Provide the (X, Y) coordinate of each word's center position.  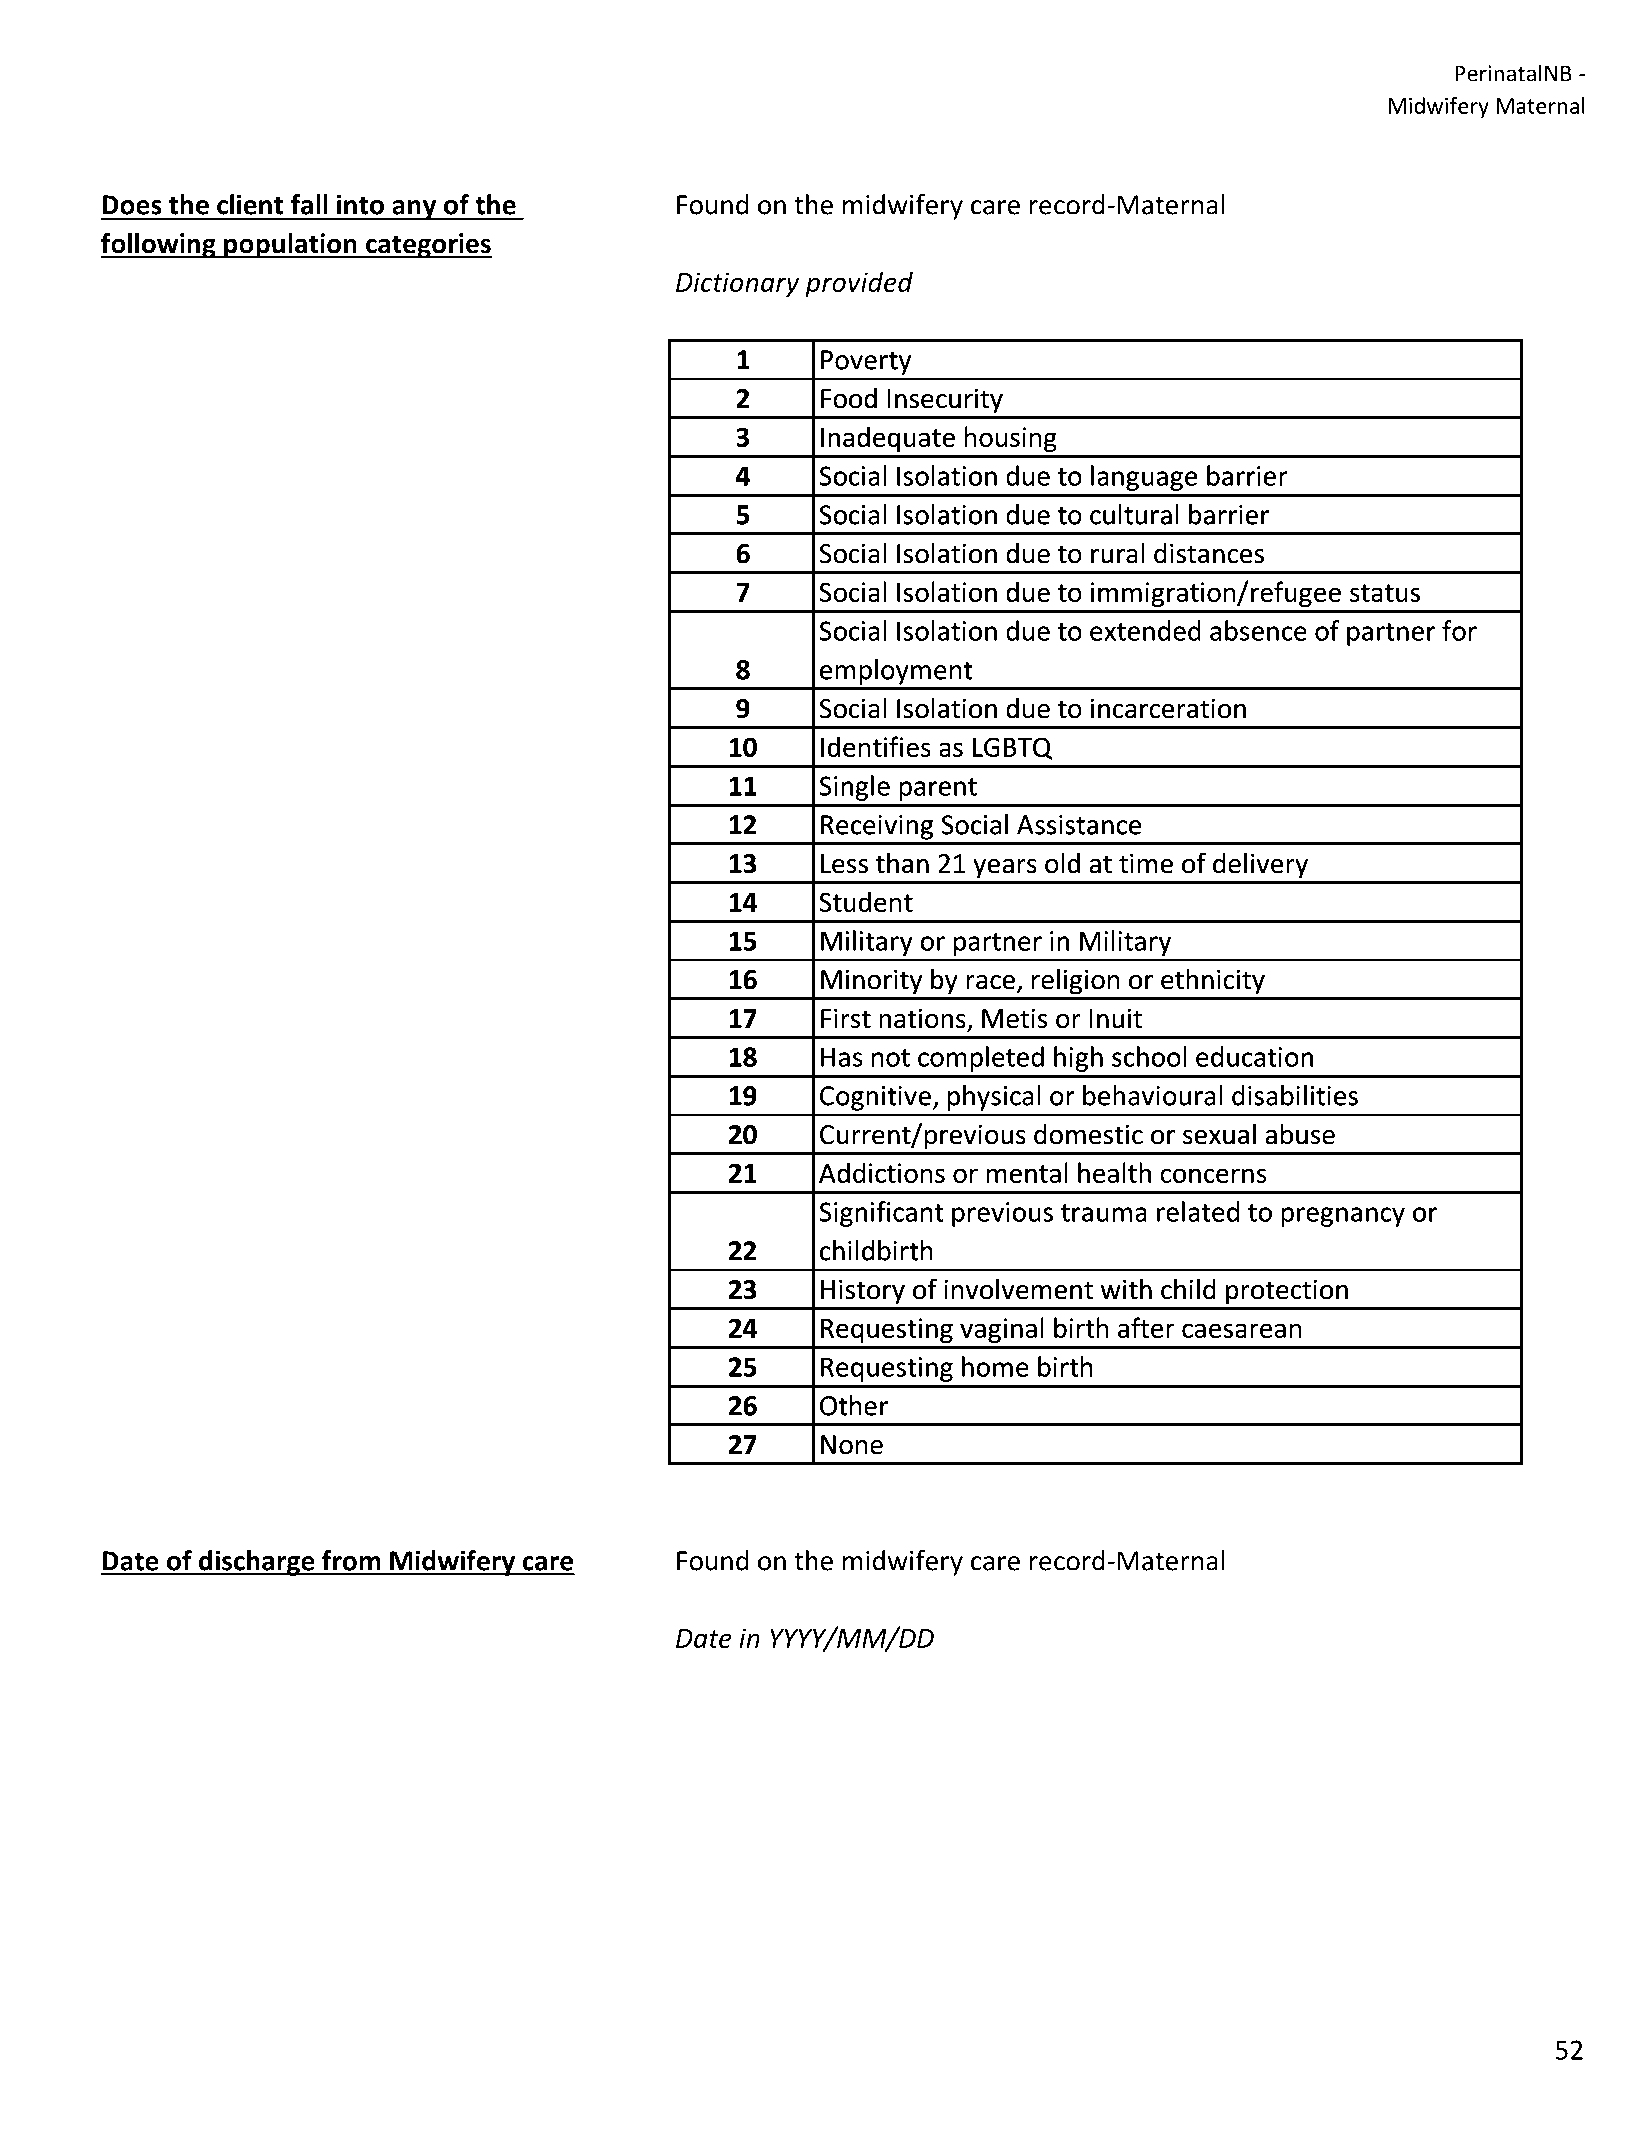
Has (841, 1057)
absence (1258, 630)
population (290, 246)
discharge (257, 1563)
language (1144, 478)
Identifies (876, 746)
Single (855, 788)
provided (859, 284)
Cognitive (875, 1098)
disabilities (1295, 1095)
